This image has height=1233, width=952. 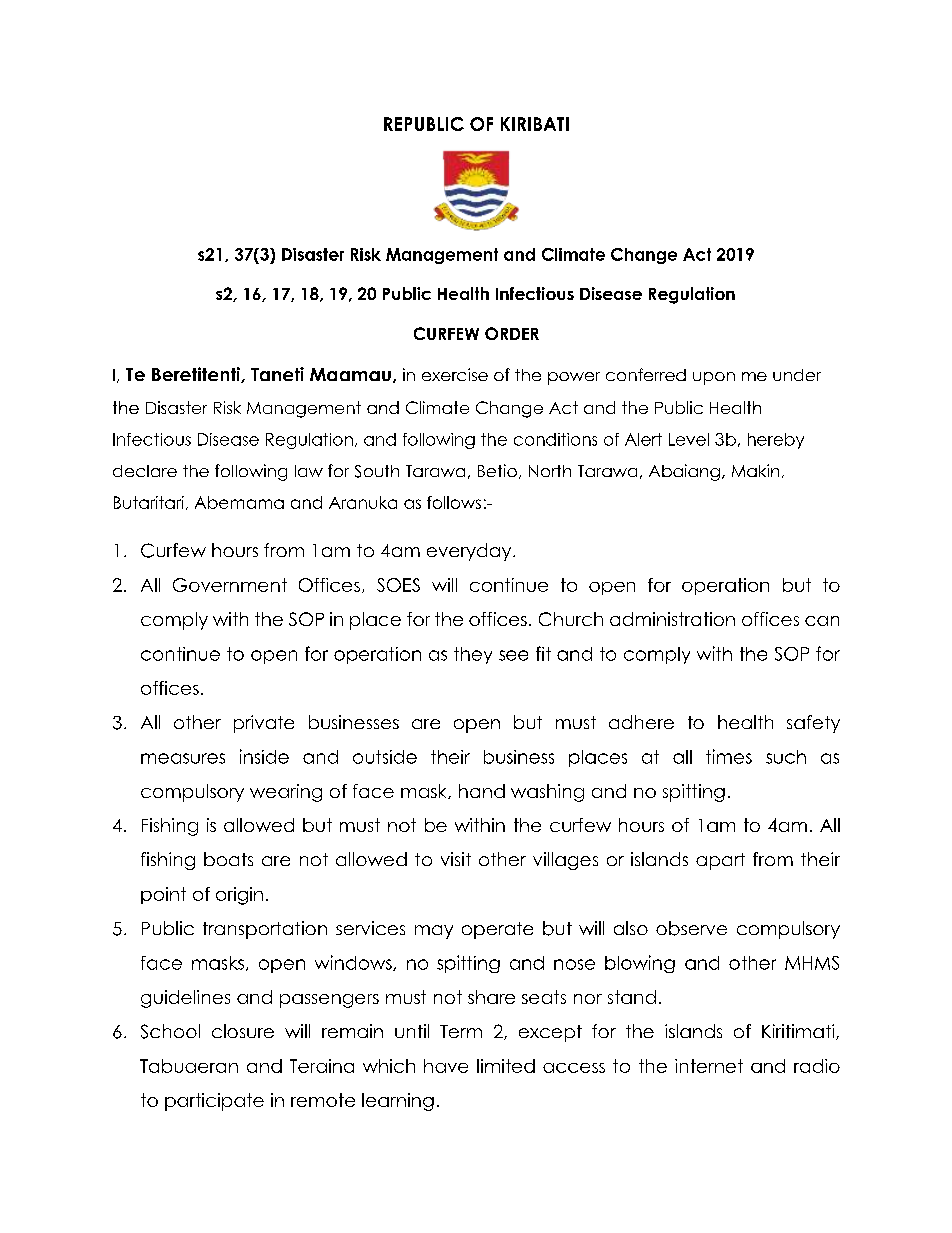 What do you see at coordinates (797, 375) in the image?
I see `under` at bounding box center [797, 375].
